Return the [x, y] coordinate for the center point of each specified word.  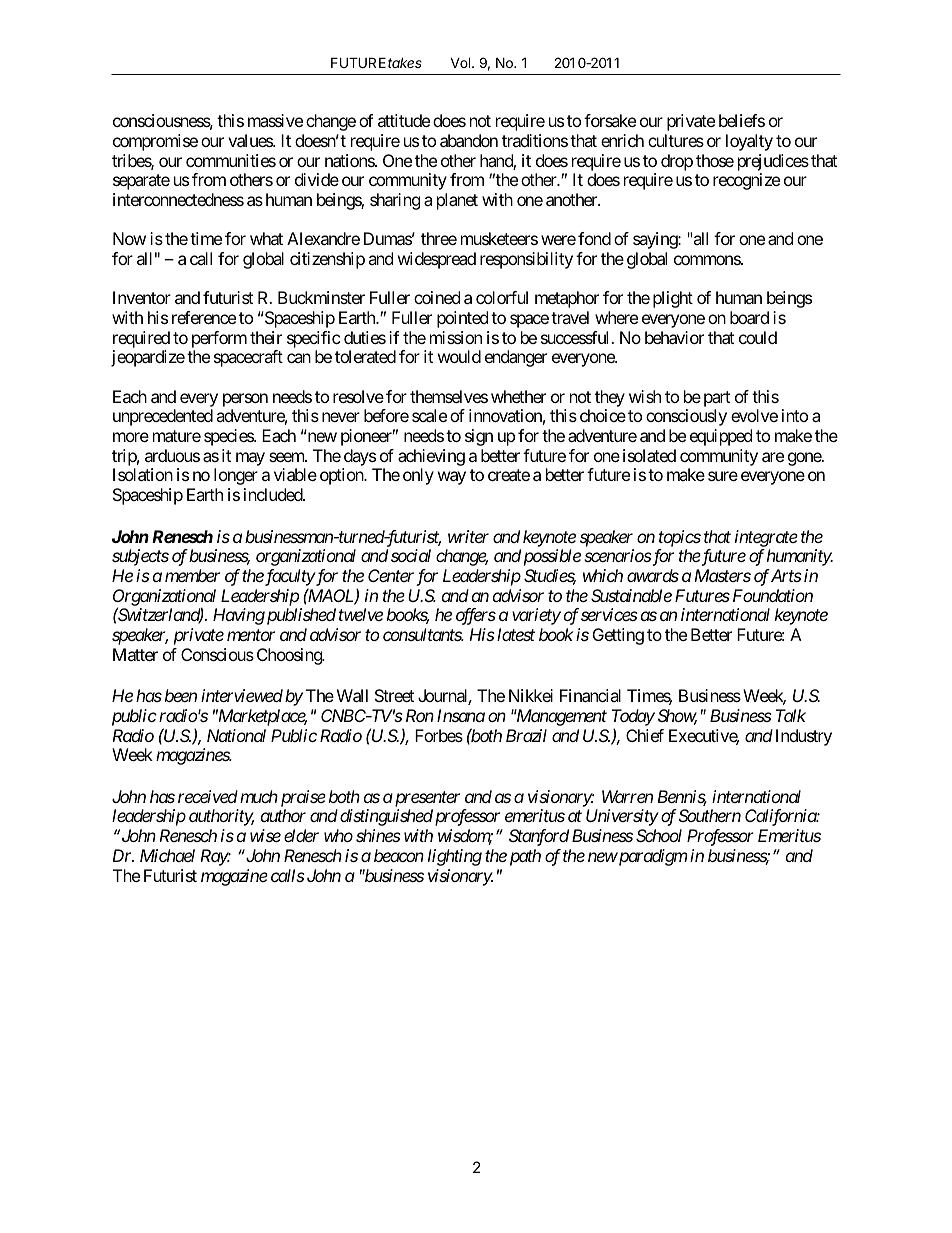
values [251, 140]
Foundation [773, 595]
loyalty [749, 142]
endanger [516, 358]
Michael [167, 855]
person [245, 400]
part [717, 399]
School [659, 835]
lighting [455, 857]
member [192, 575]
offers [476, 616]
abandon [469, 140]
